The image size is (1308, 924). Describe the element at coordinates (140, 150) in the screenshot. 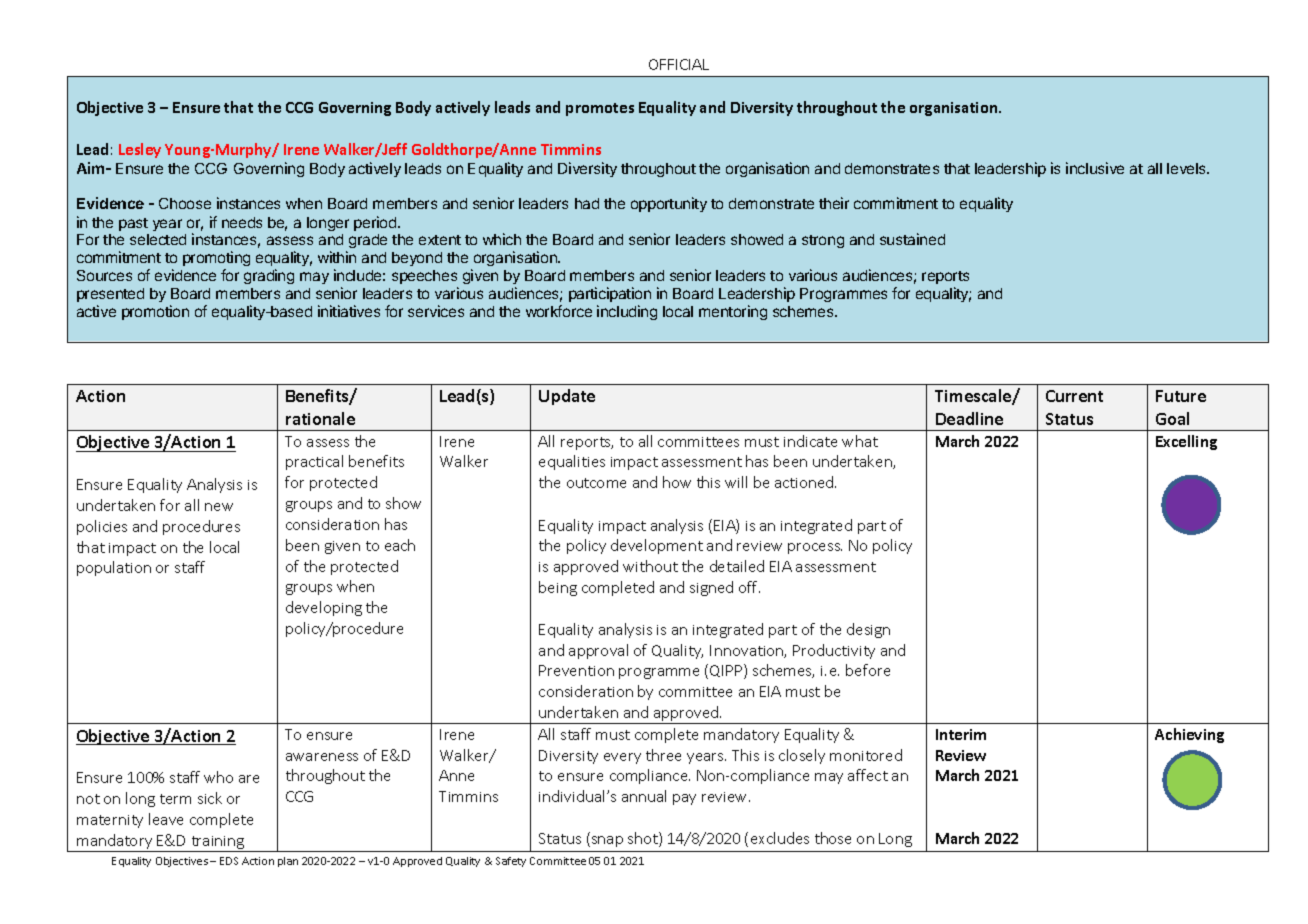

I see `Lesley` at that location.
